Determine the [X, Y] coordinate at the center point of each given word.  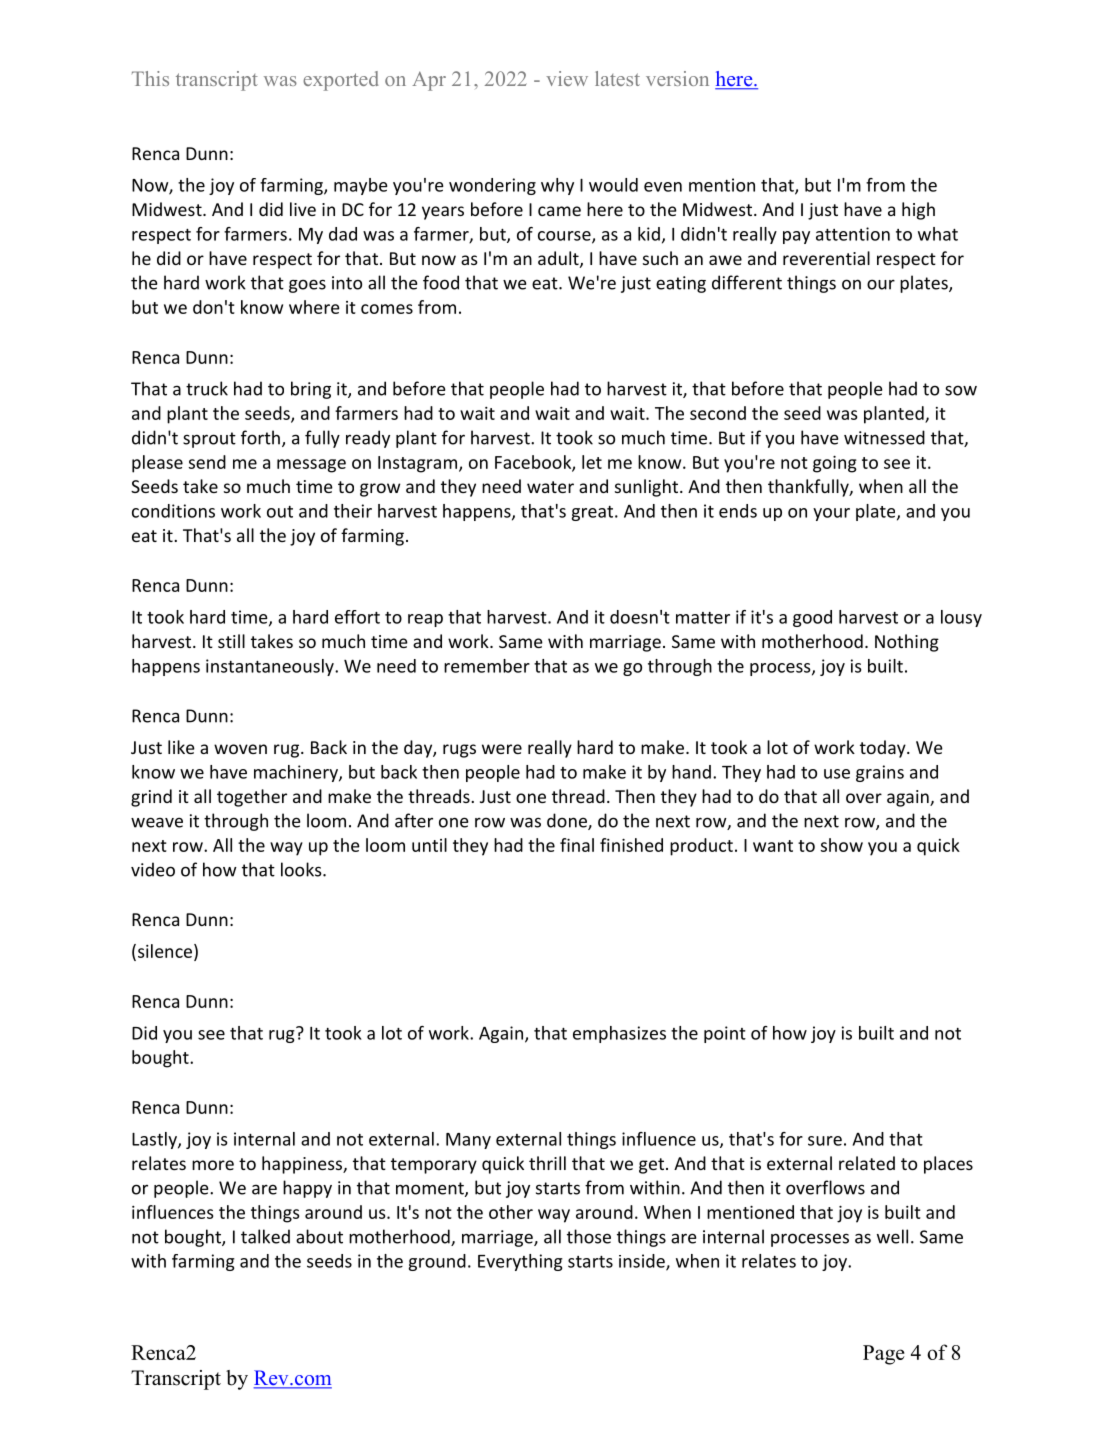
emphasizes [619, 1034]
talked [265, 1236]
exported [341, 81]
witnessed [884, 437]
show [842, 845]
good [812, 618]
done [568, 821]
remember [487, 666]
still [231, 641]
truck [207, 388]
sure [825, 1141]
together [252, 798]
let [592, 462]
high [918, 211]
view [567, 78]
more [213, 1165]
